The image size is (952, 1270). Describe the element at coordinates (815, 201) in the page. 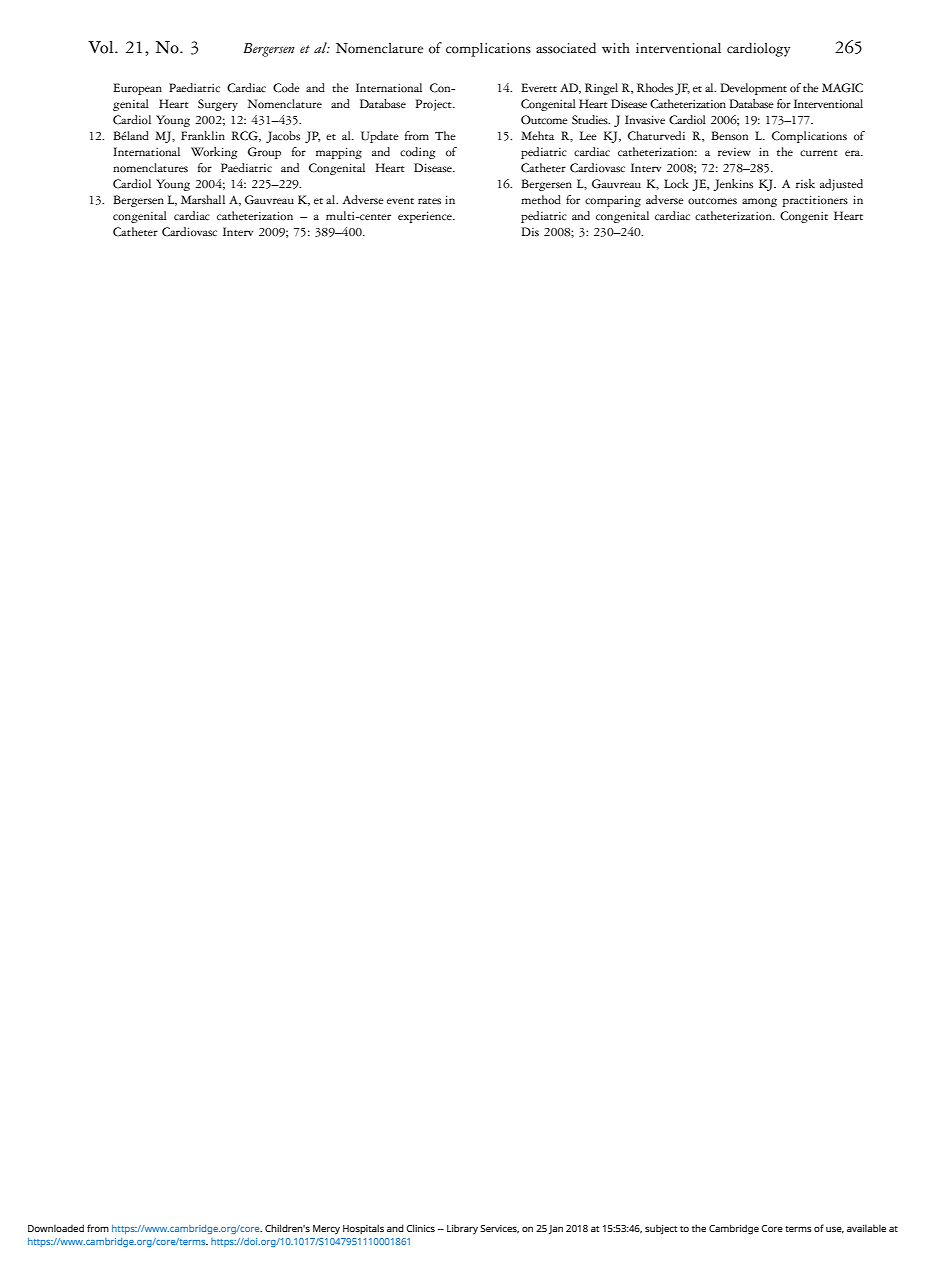

I see `practitioners` at that location.
